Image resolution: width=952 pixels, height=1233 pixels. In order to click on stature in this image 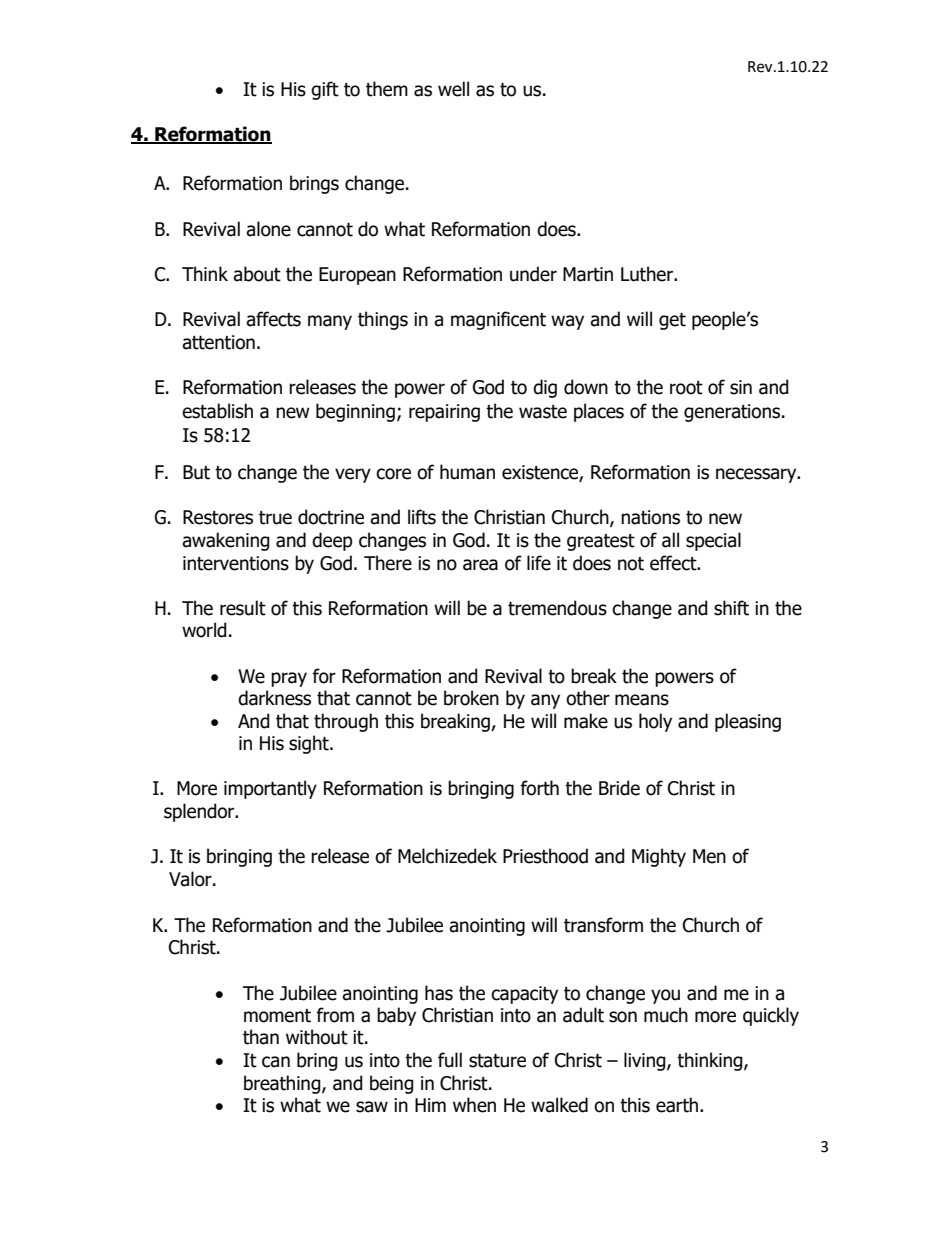, I will do `click(497, 1061)`.
